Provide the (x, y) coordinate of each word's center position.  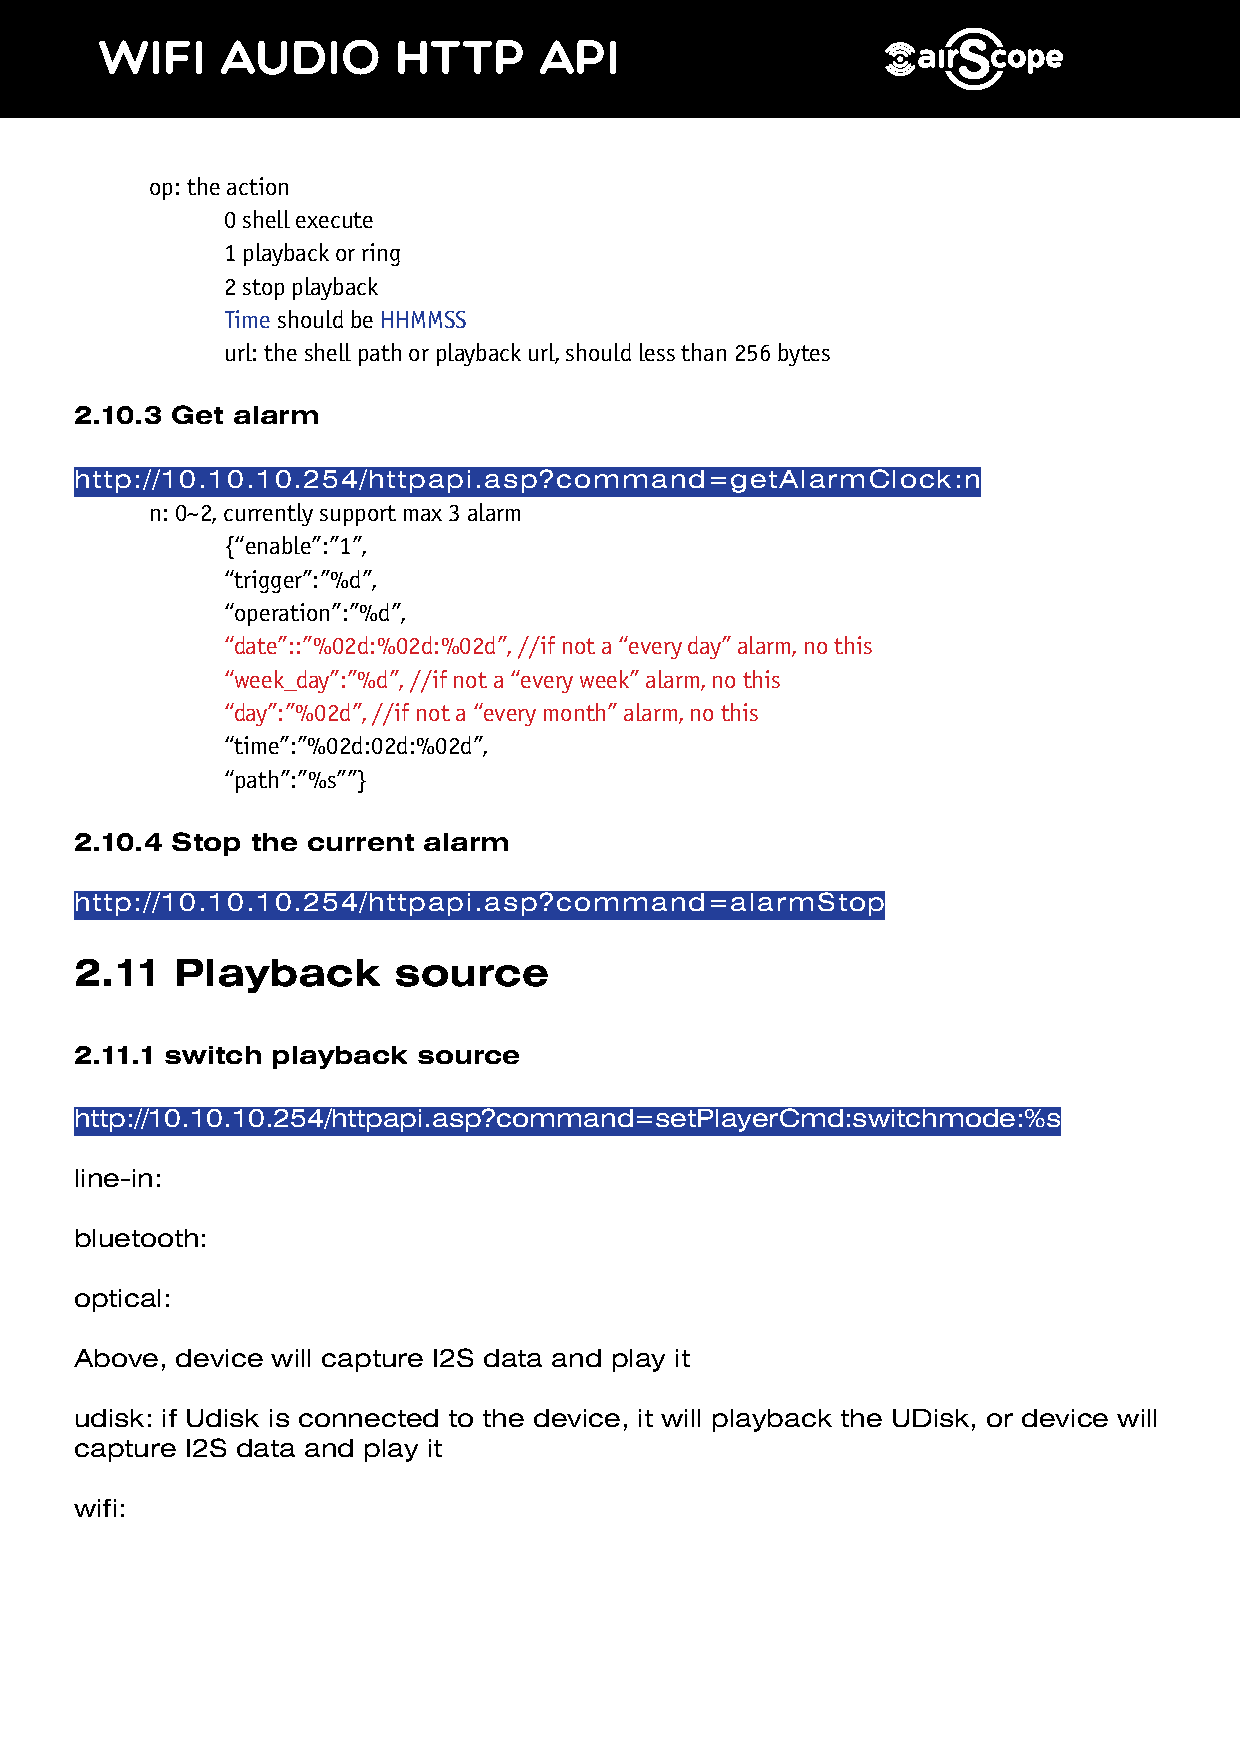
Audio (300, 57)
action (257, 186)
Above (116, 1358)
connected (368, 1418)
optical (117, 1300)
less (657, 352)
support (358, 515)
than (703, 352)
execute (334, 220)
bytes (804, 354)
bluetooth (137, 1238)
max (423, 515)
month (574, 712)
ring (381, 254)
